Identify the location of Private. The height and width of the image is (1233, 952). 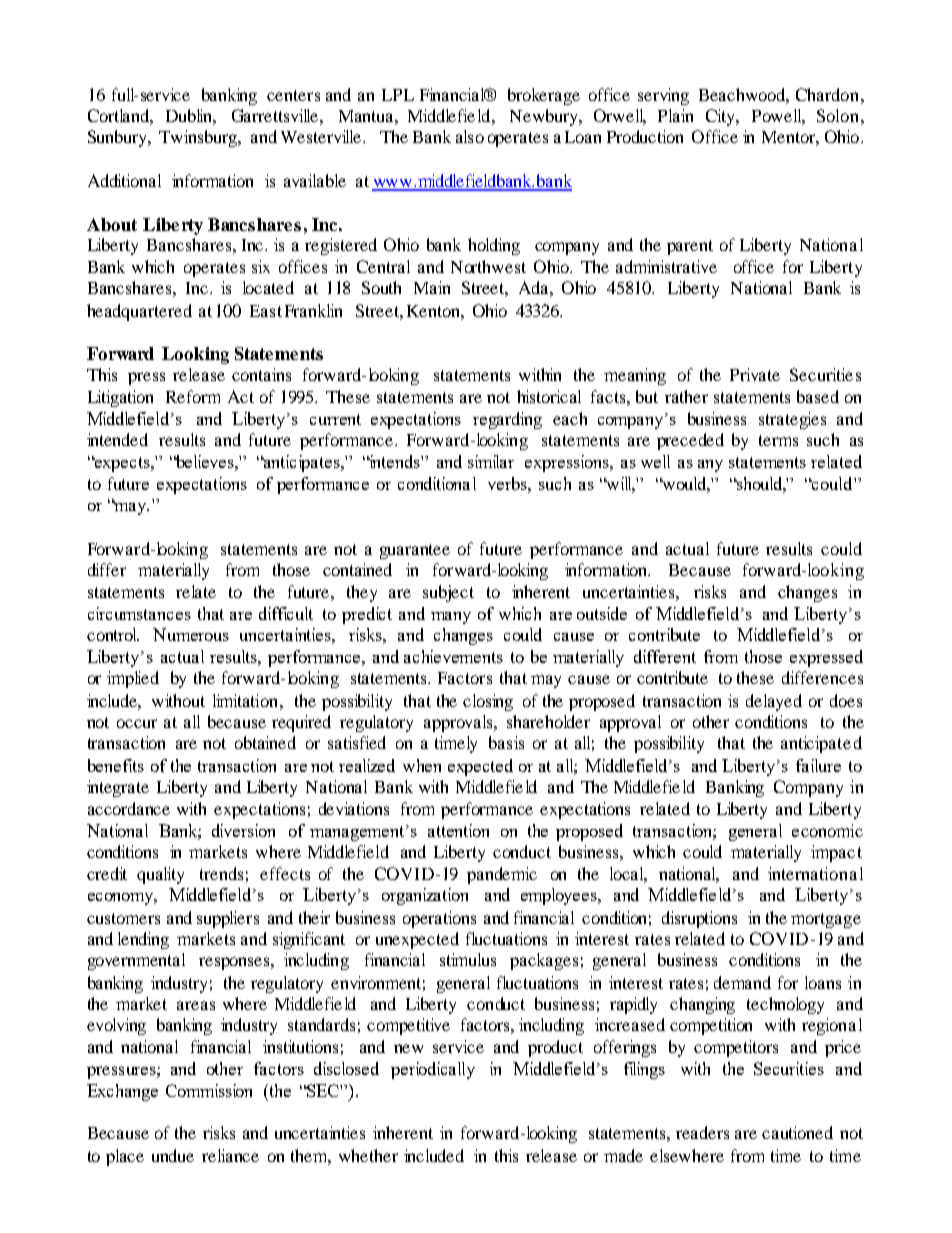
(755, 374).
